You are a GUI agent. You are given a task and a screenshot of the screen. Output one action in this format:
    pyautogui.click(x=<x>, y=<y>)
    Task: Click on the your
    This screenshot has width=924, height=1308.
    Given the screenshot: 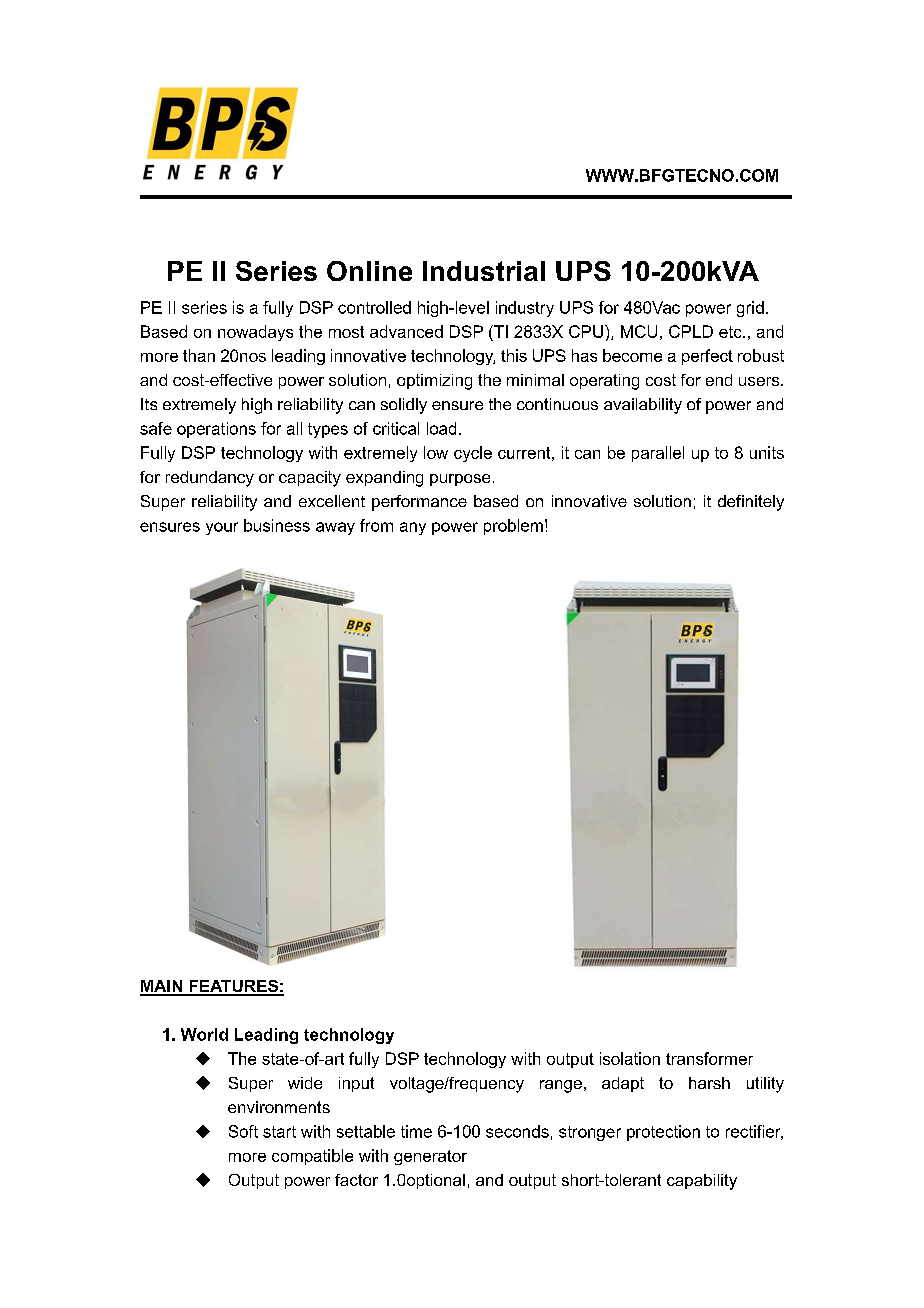 What is the action you would take?
    pyautogui.click(x=222, y=528)
